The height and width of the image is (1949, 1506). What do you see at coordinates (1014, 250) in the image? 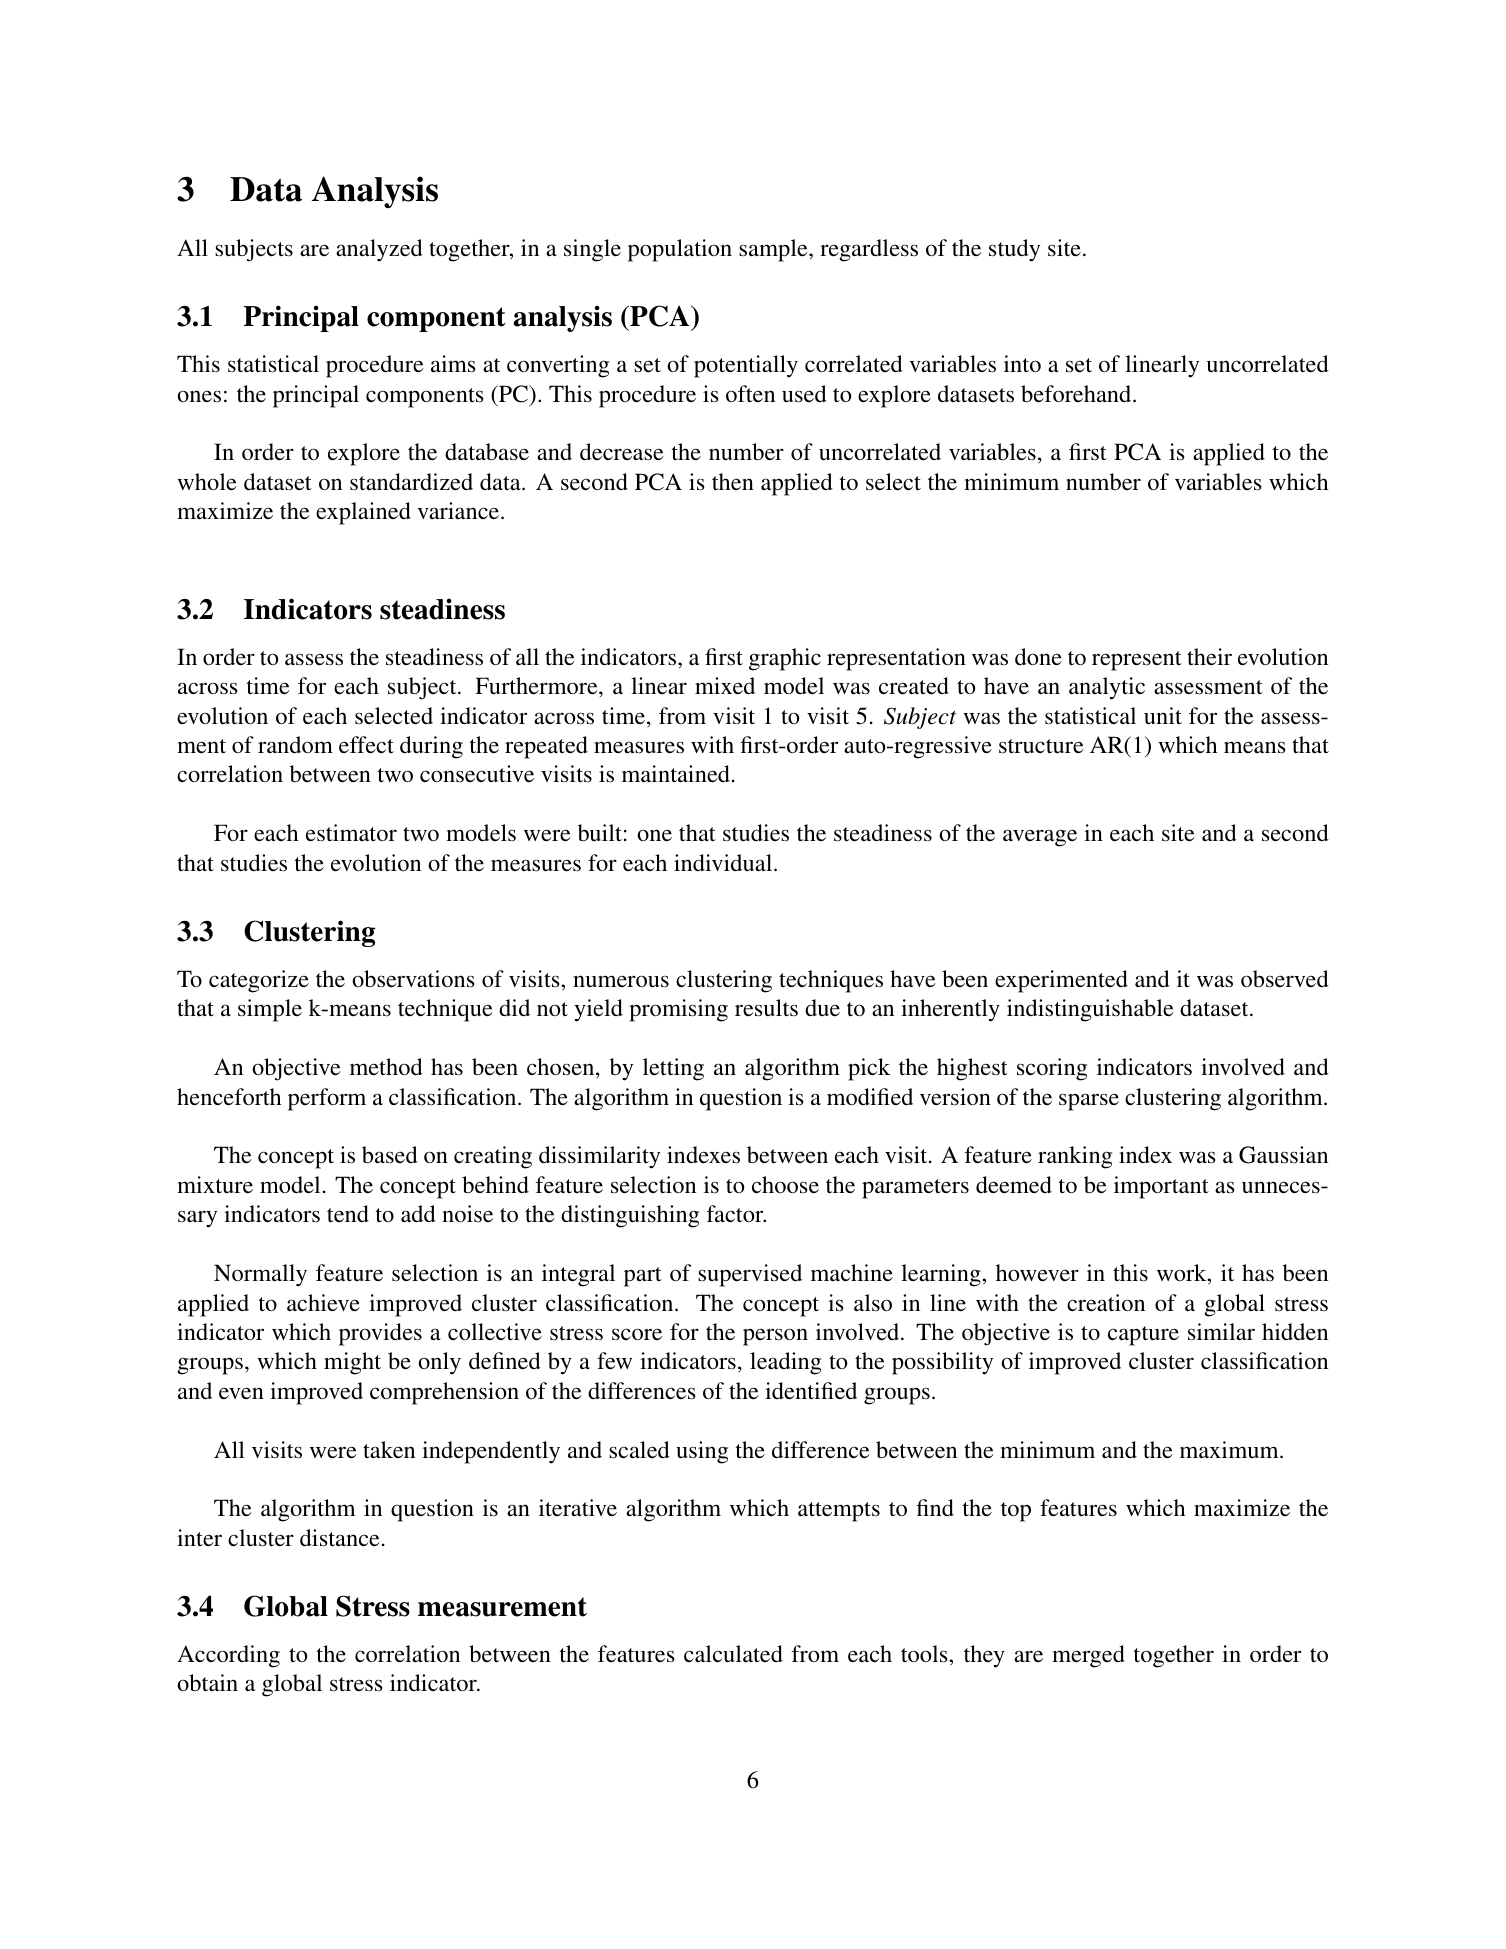
I see `study` at bounding box center [1014, 250].
